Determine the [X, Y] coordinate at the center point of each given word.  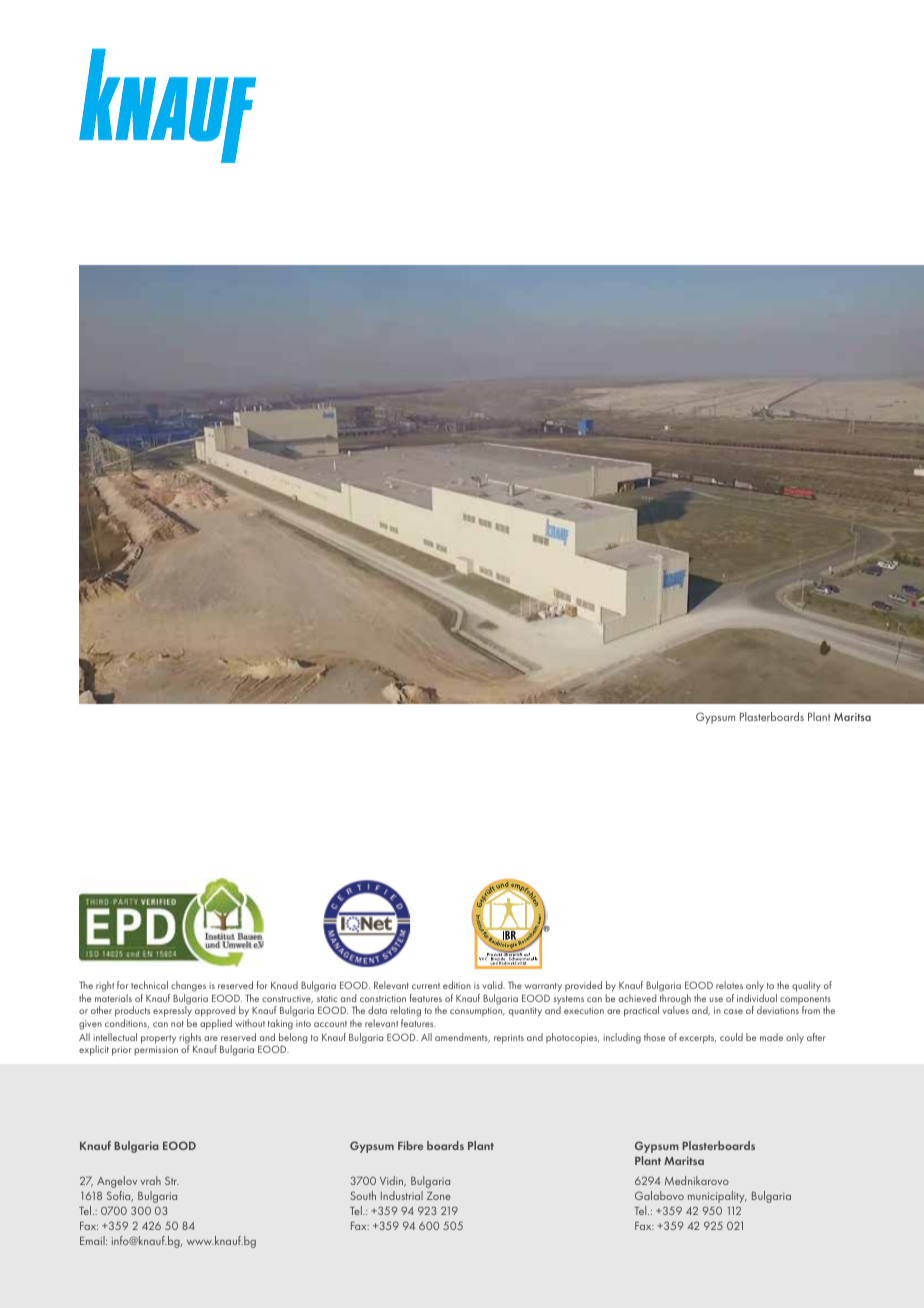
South [363, 1195]
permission [156, 1051]
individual [757, 998]
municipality [717, 1197]
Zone [438, 1196]
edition [457, 985]
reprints [509, 1039]
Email [93, 1240]
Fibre [410, 1145]
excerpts [697, 1039]
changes [187, 988]
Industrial [402, 1195]
